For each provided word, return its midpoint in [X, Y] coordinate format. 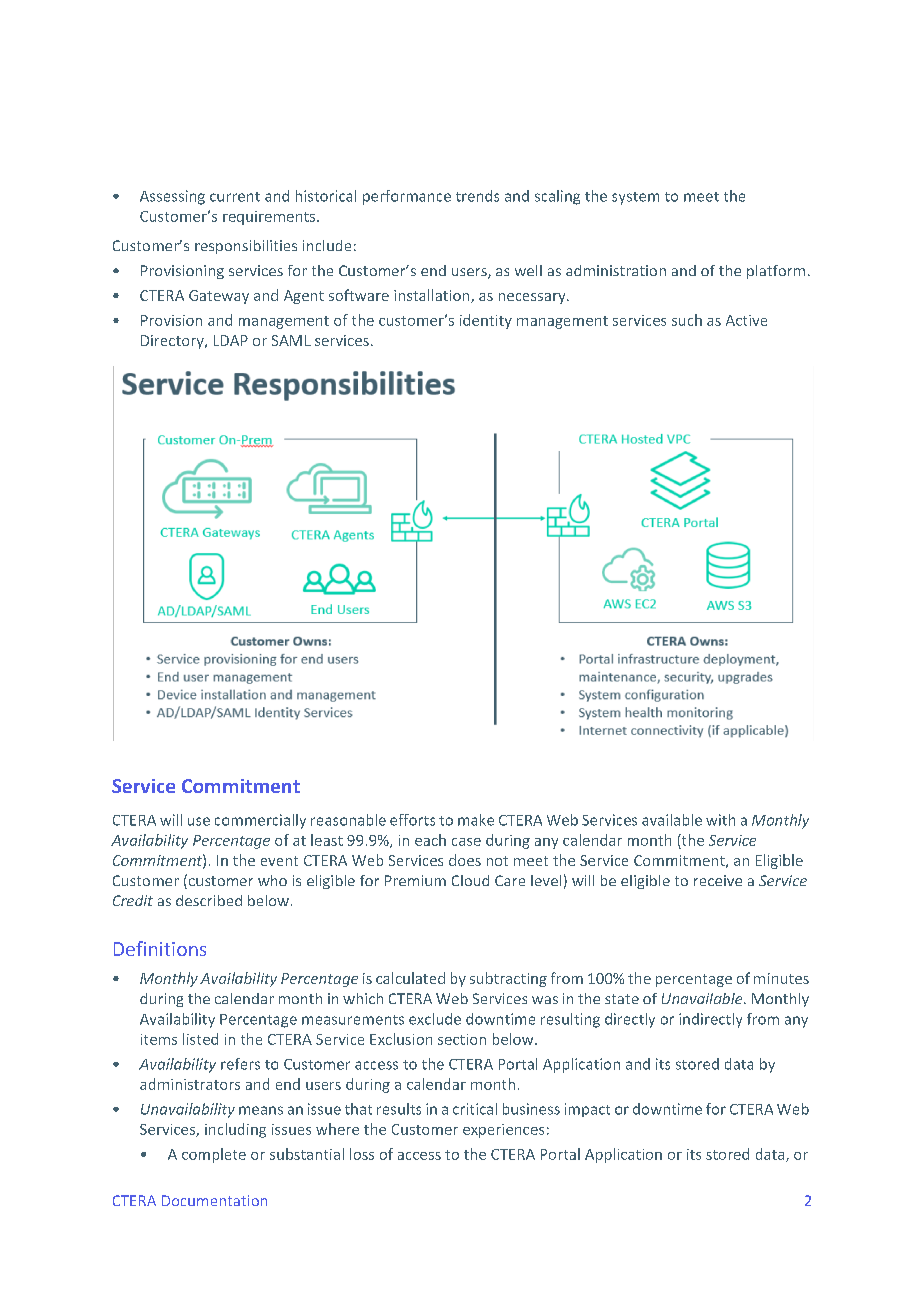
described [209, 900]
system [635, 198]
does [465, 860]
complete [214, 1155]
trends [477, 196]
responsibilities [246, 247]
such [687, 320]
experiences [503, 1131]
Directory [173, 342]
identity [486, 321]
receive [718, 880]
